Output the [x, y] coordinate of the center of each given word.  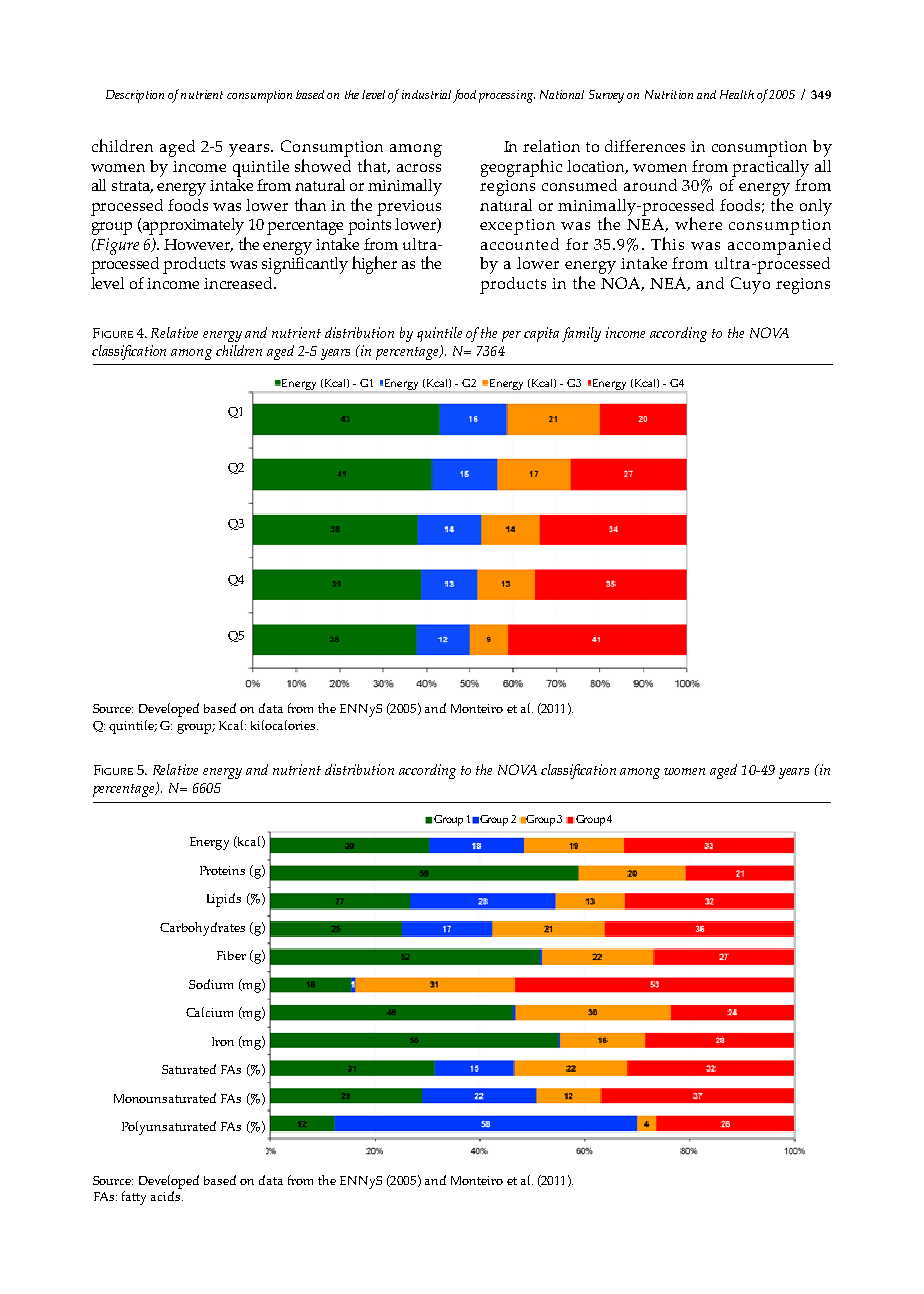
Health [737, 94]
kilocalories [284, 725]
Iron [223, 1041]
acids [167, 1196]
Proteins [222, 870]
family [581, 334]
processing [507, 96]
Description [135, 96]
